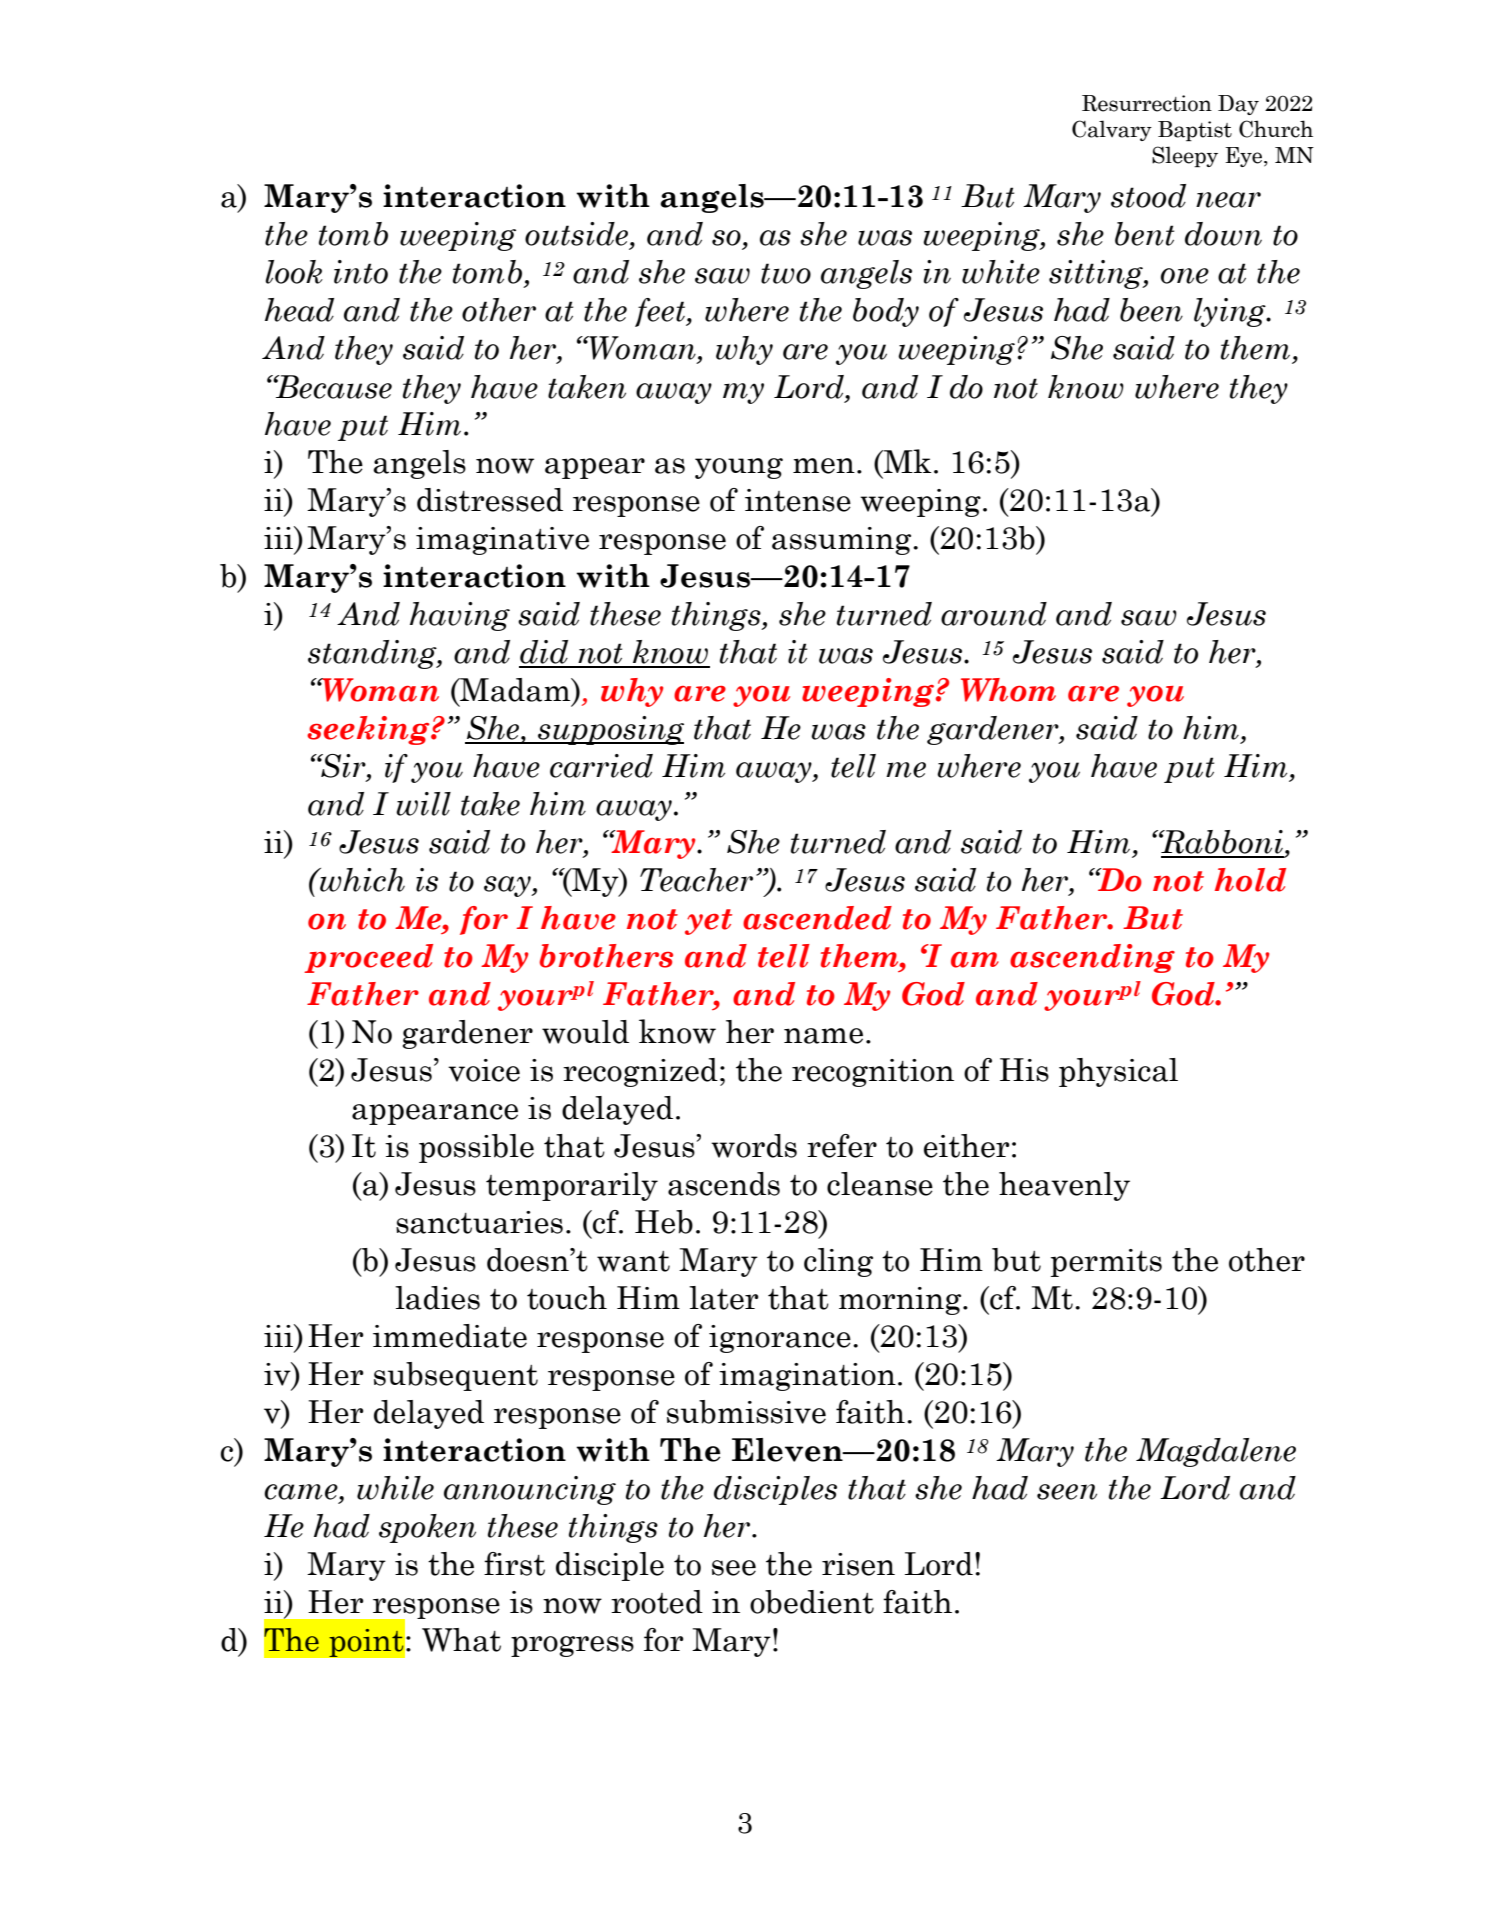 The height and width of the image is (1925, 1487). I want to click on around, so click(994, 614).
